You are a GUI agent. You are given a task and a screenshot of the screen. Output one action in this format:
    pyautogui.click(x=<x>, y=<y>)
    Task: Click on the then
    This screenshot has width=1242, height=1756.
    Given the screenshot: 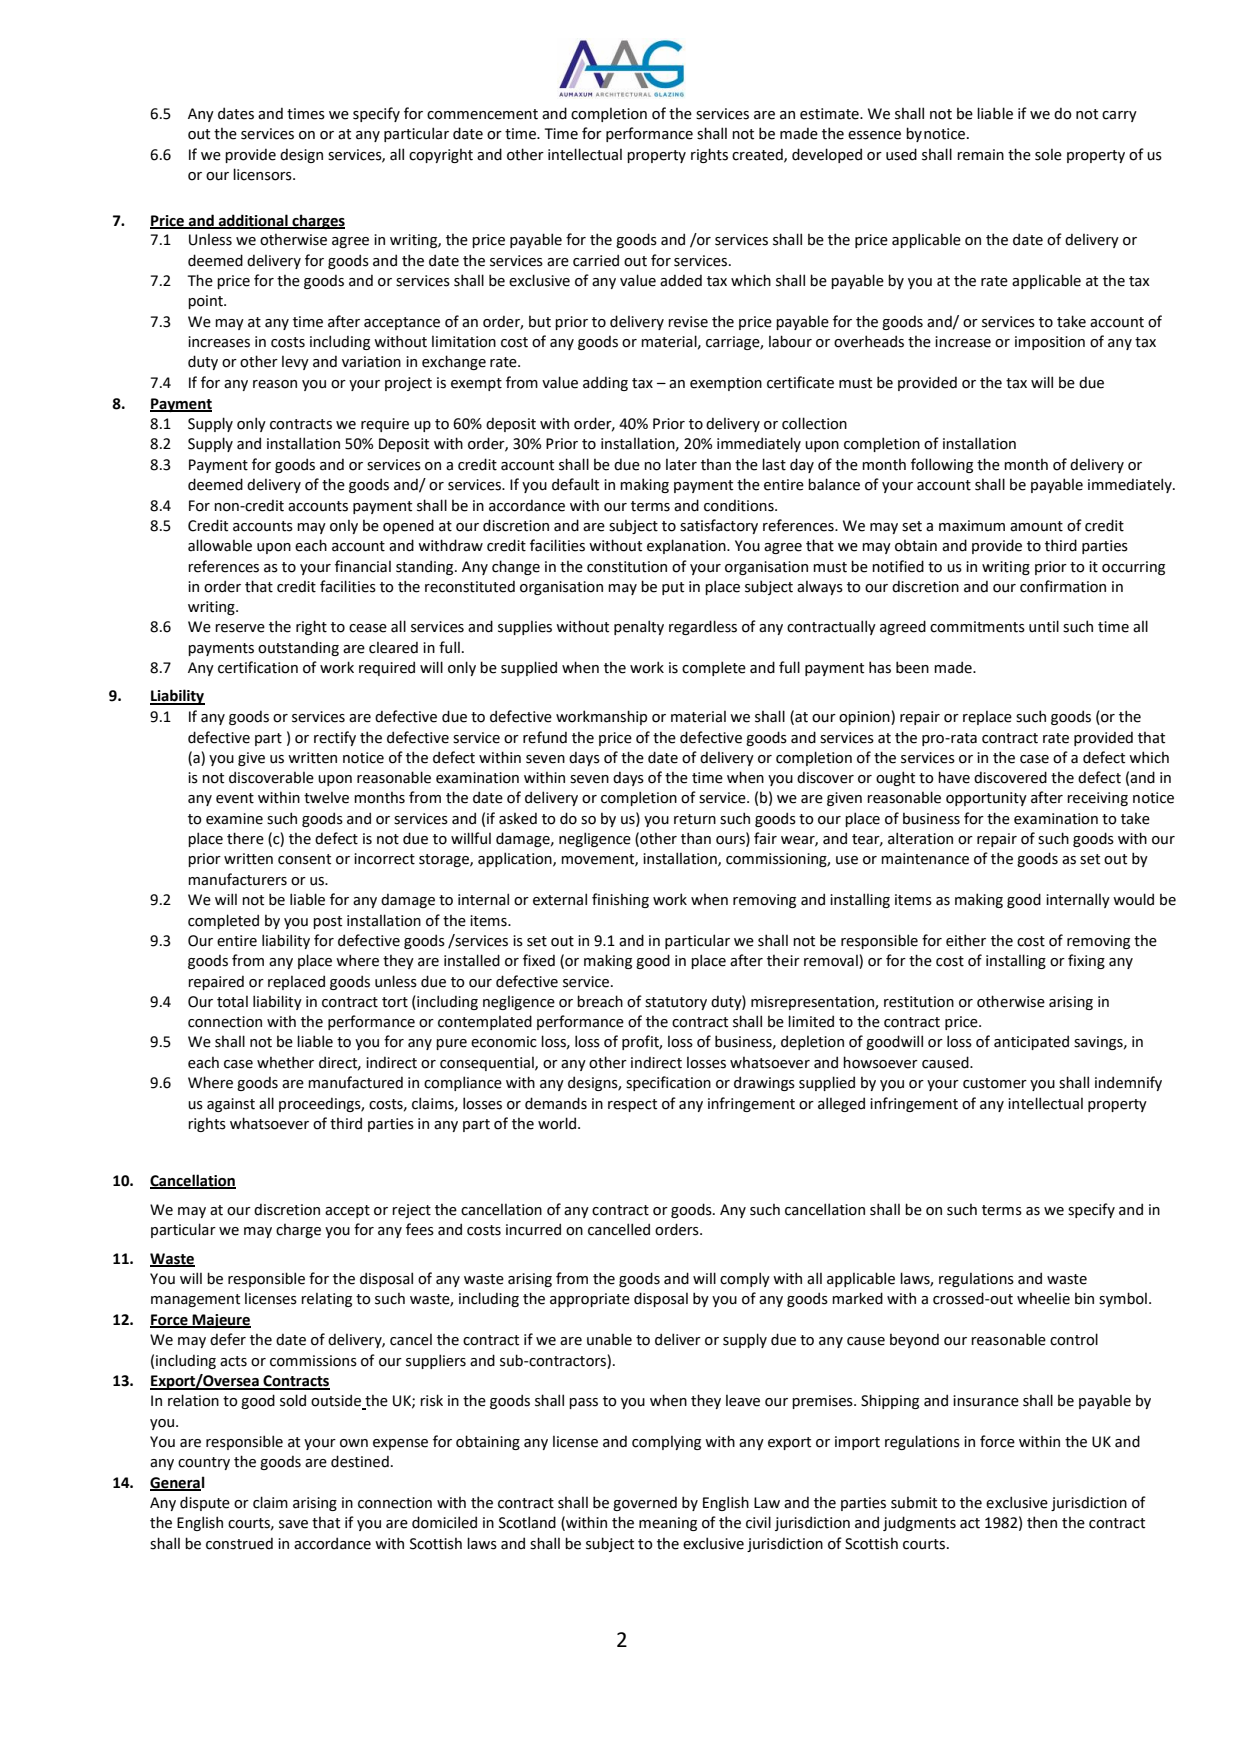 What is the action you would take?
    pyautogui.click(x=1042, y=1522)
